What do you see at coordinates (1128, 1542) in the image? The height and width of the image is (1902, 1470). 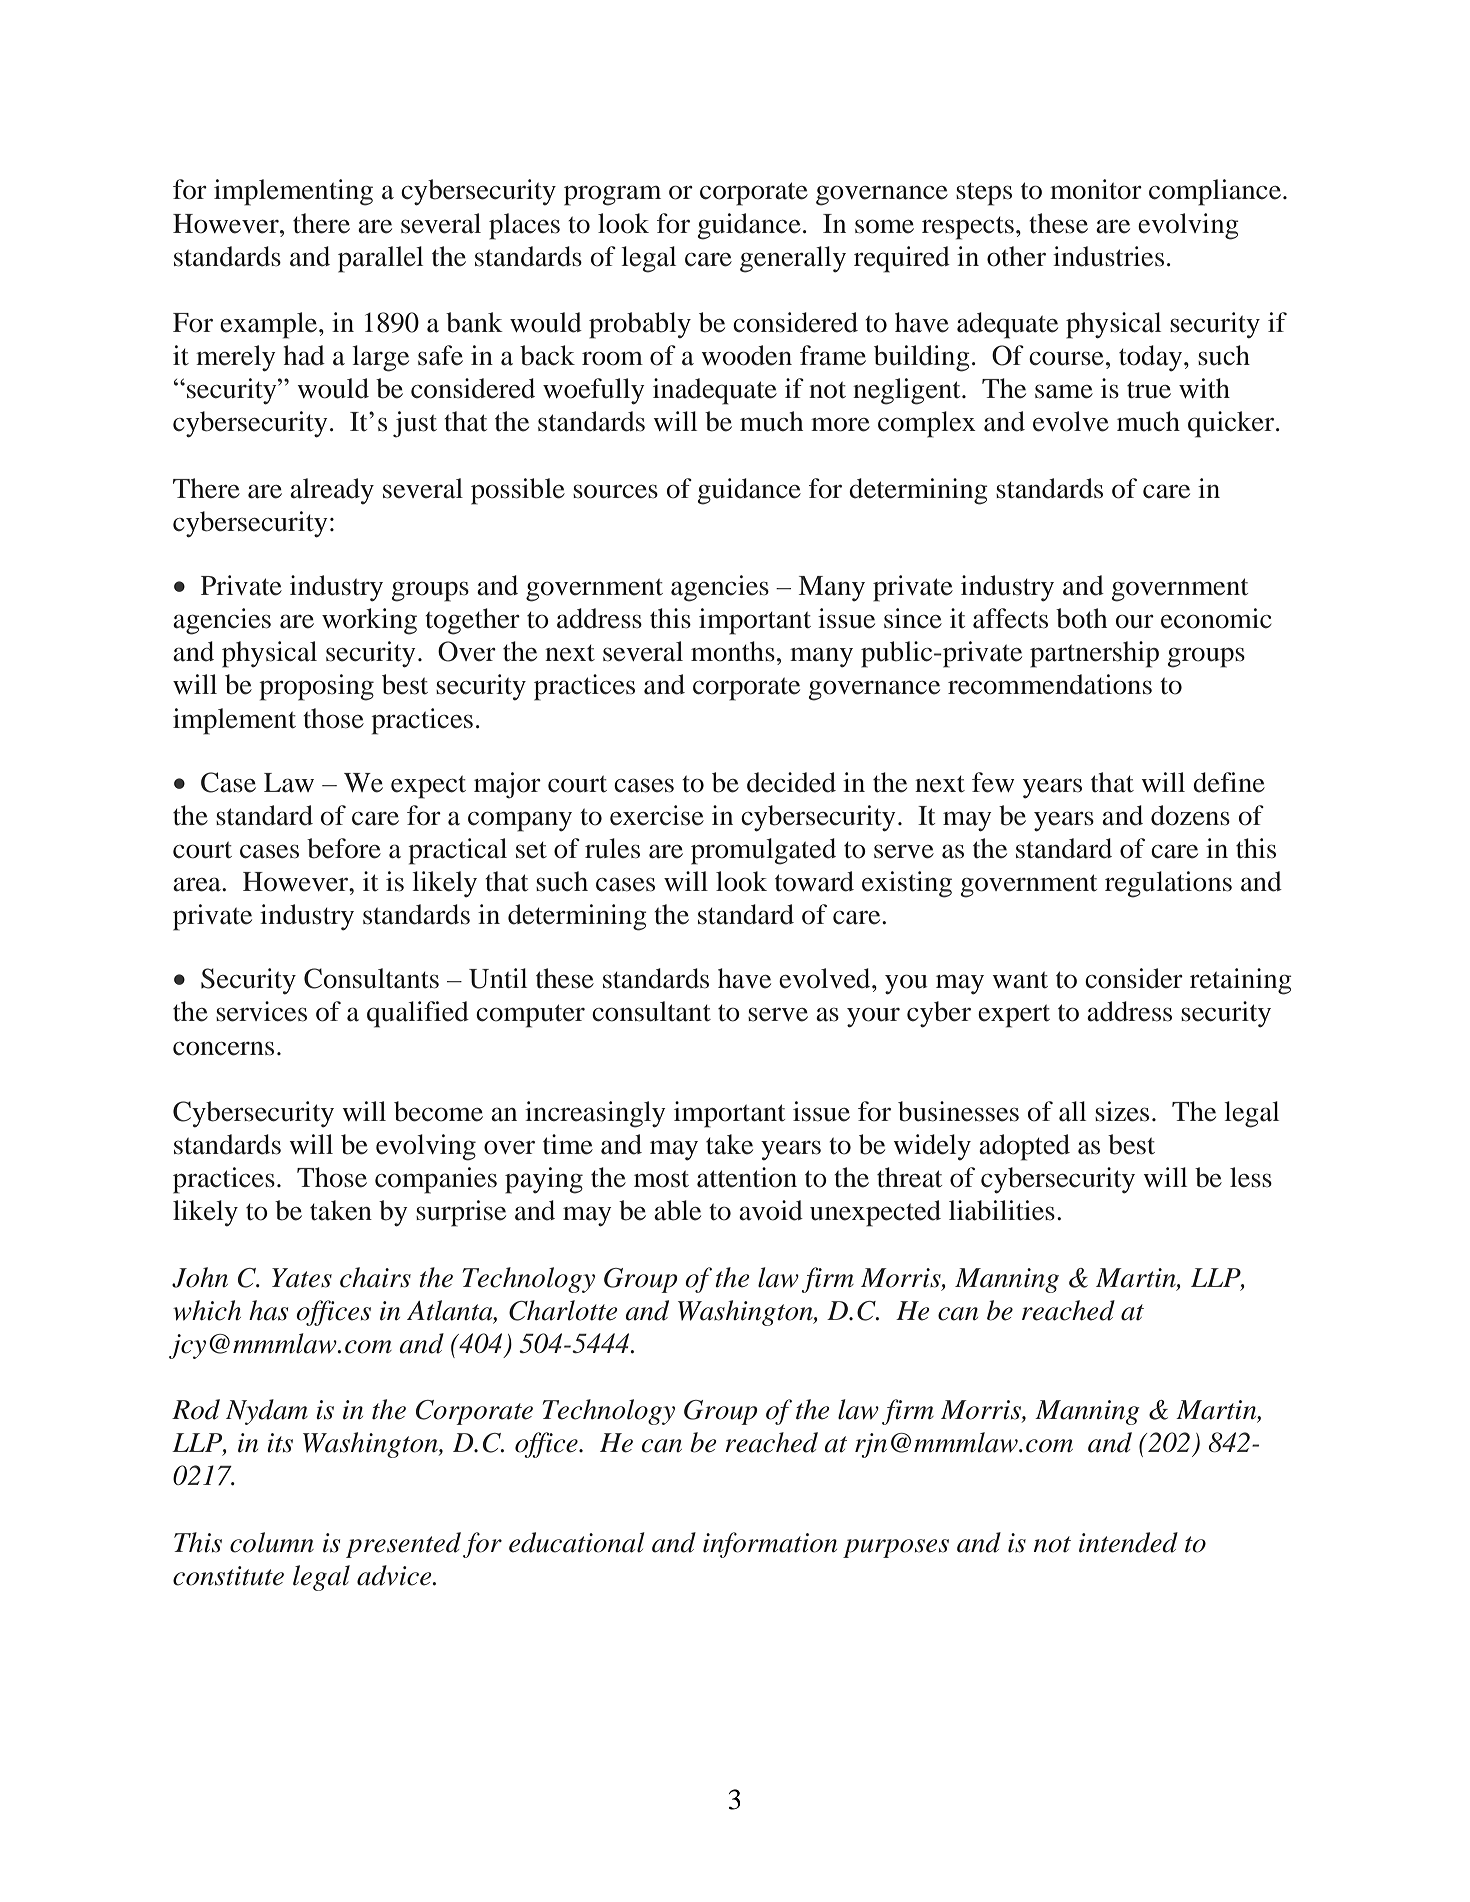 I see `intended` at bounding box center [1128, 1542].
